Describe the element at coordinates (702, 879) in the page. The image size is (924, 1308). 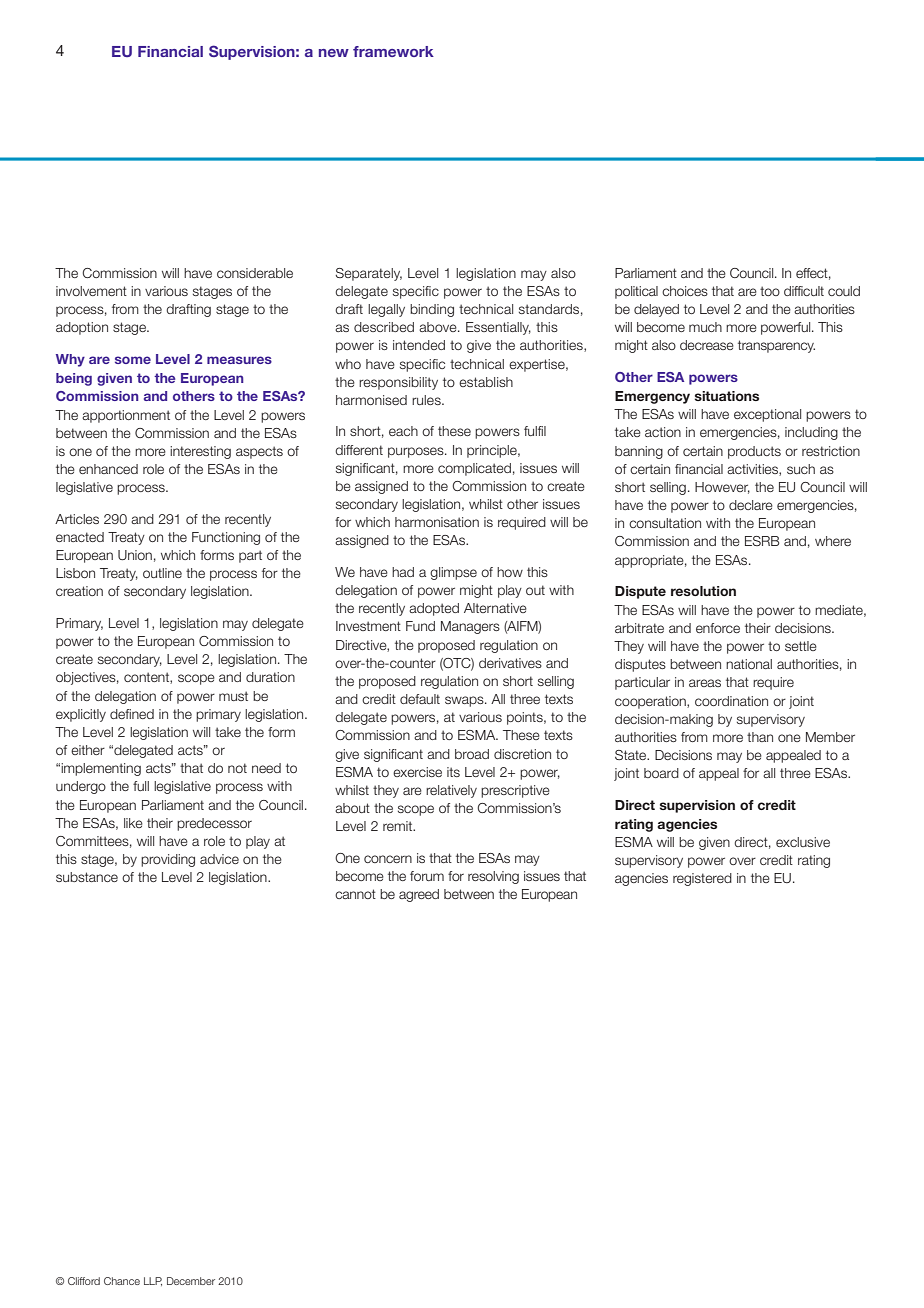
I see `registered` at that location.
